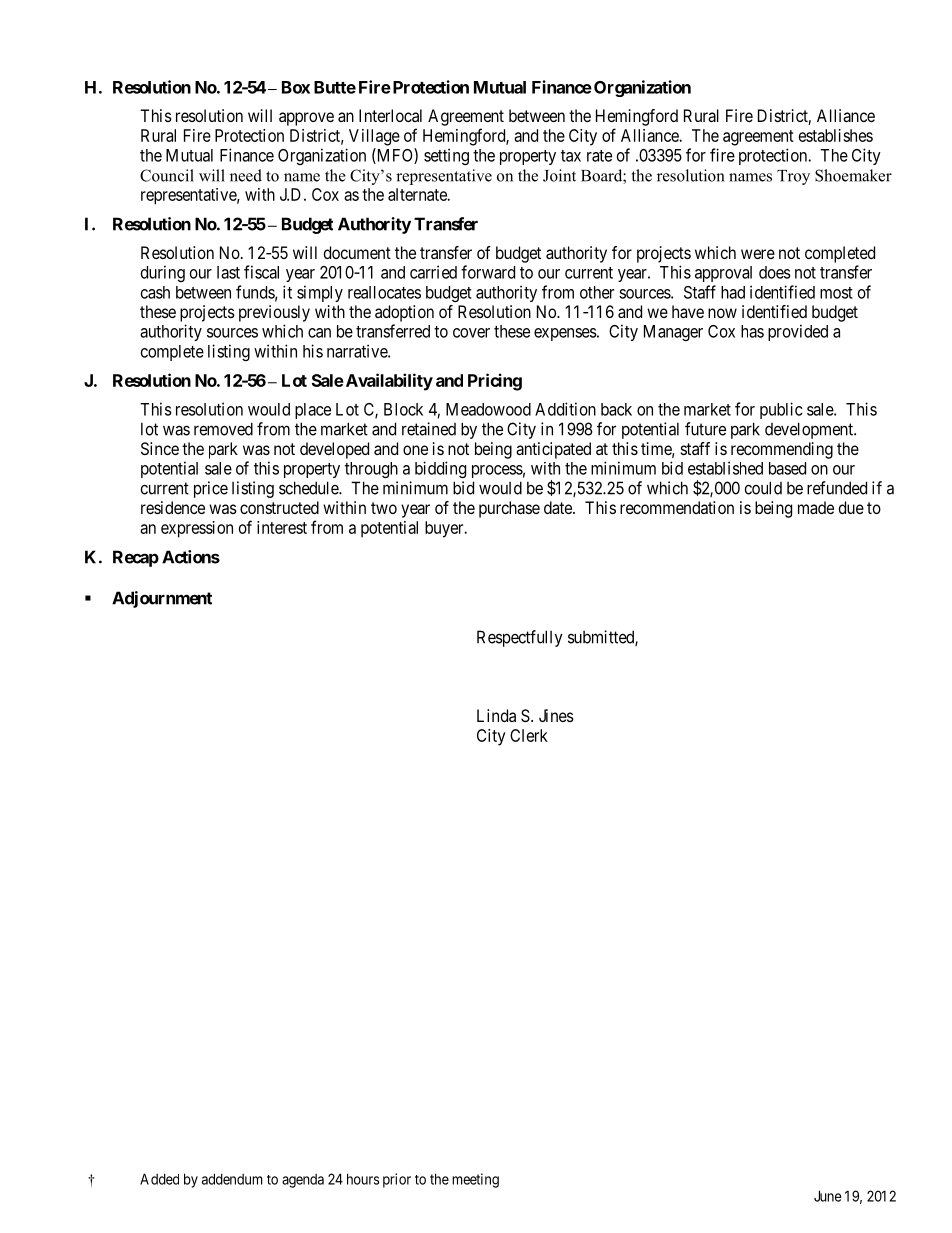  Describe the element at coordinates (520, 638) in the page. I see `Respectfully` at that location.
